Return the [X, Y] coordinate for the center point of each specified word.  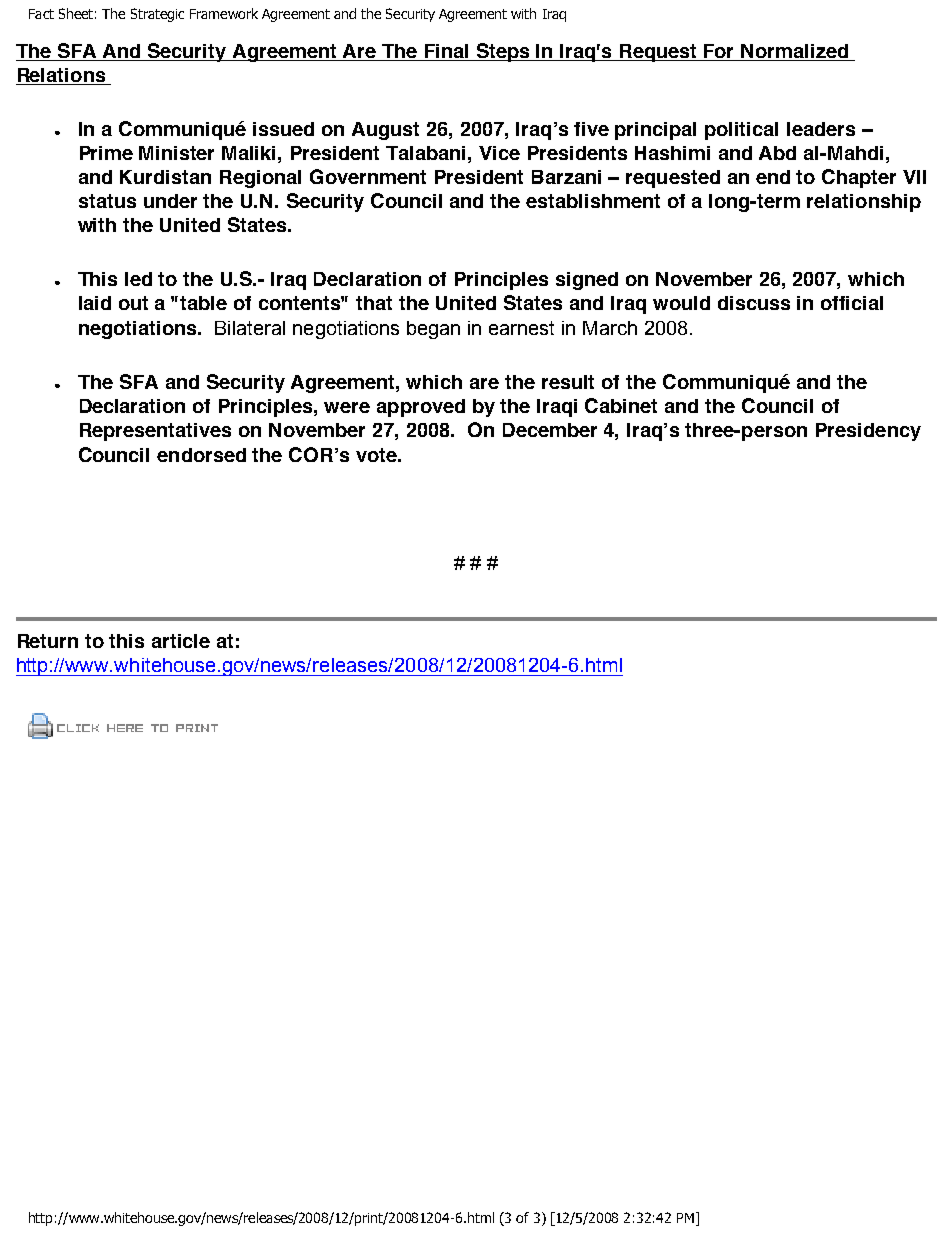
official [852, 303]
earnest [521, 328]
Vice [499, 153]
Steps [503, 52]
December [550, 430]
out [133, 303]
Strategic [157, 15]
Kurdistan [165, 177]
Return [48, 641]
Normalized [795, 52]
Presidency [868, 432]
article [181, 641]
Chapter [859, 178]
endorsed [201, 455]
